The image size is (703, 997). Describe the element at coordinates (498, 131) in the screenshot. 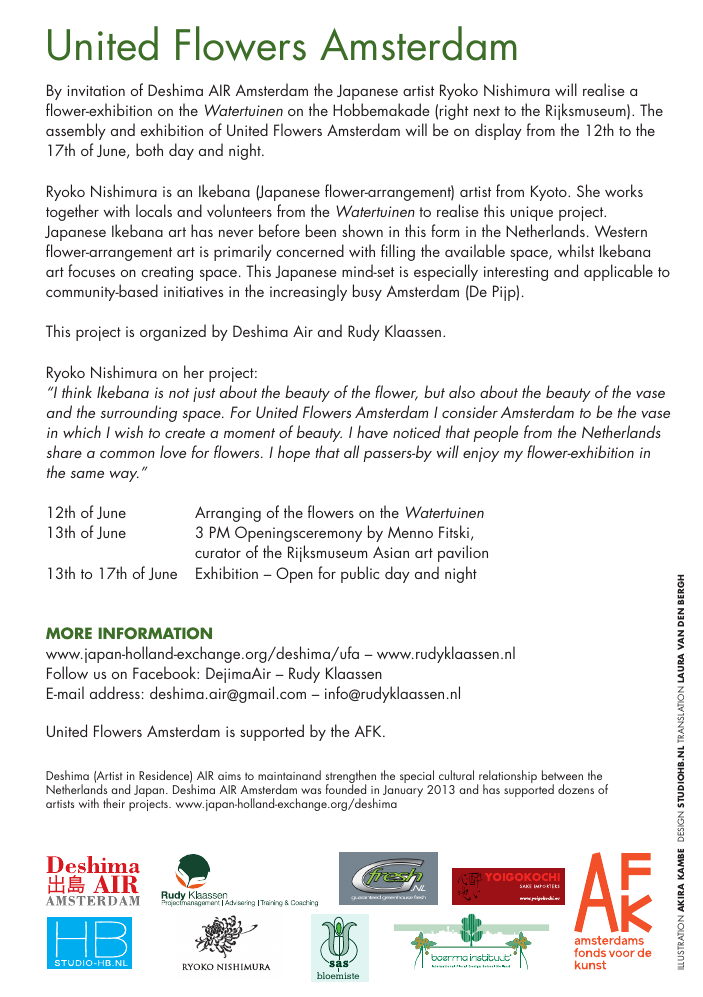

I see `display` at that location.
